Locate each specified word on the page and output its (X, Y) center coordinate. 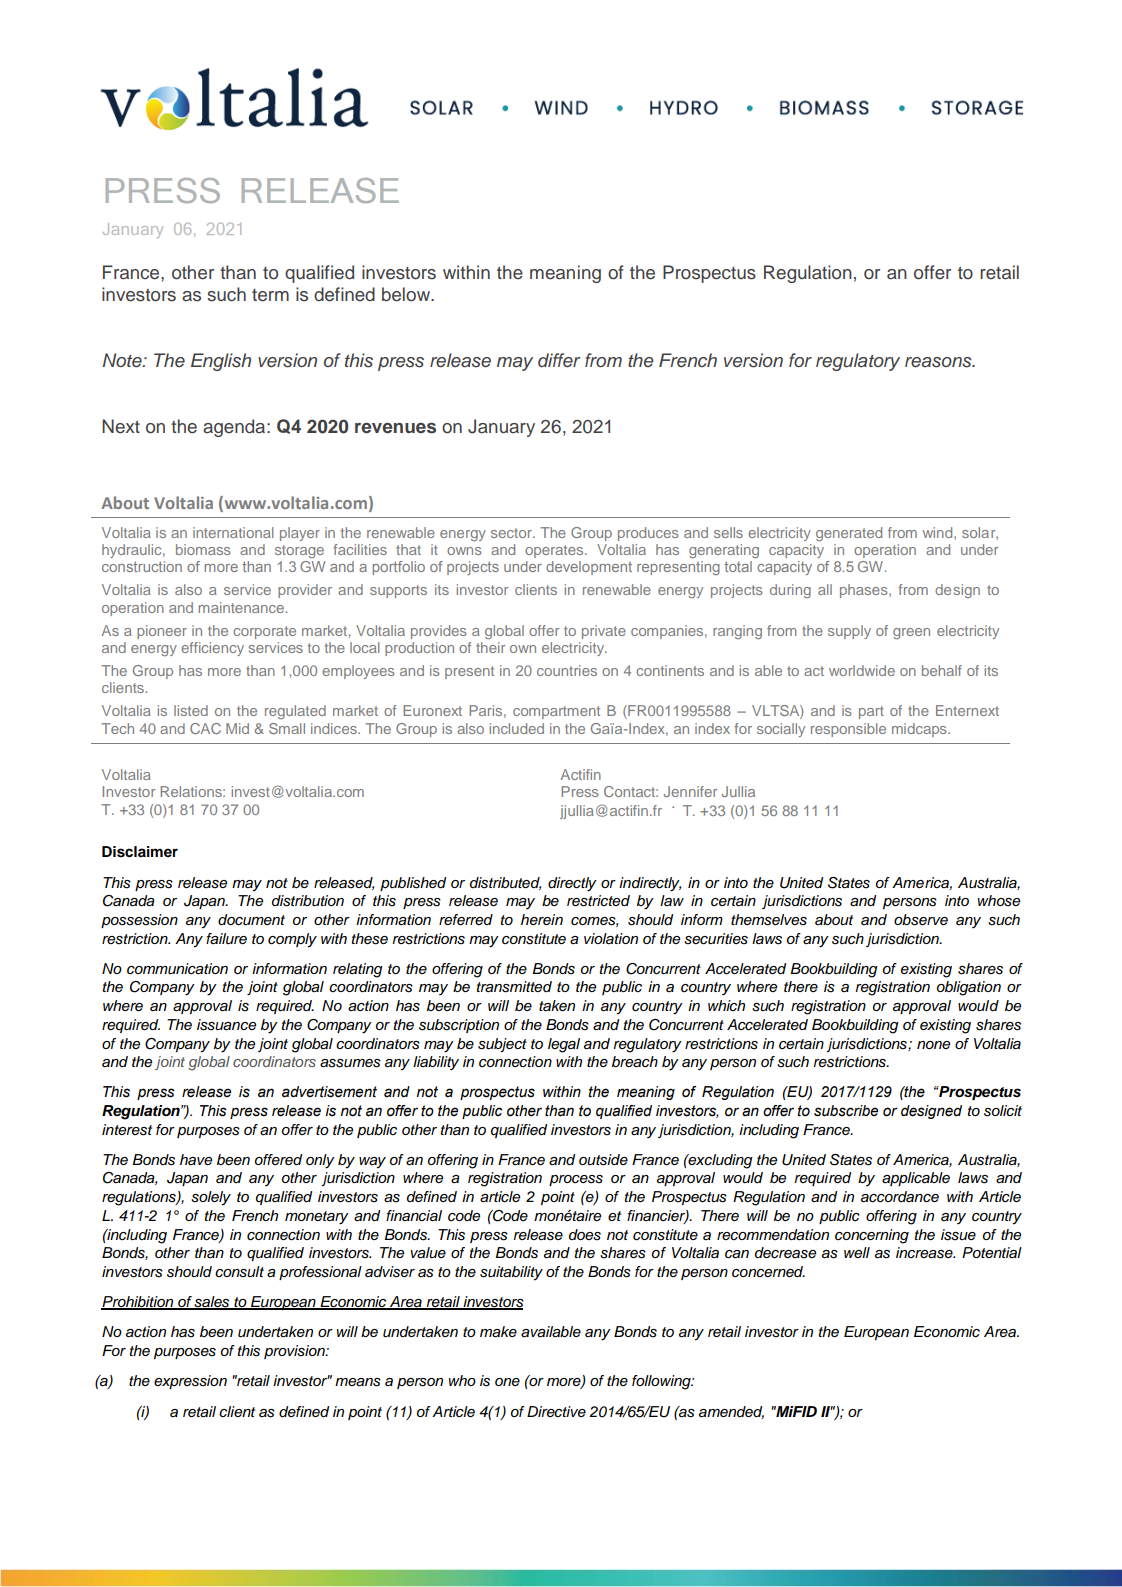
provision (295, 1352)
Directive (556, 1411)
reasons (939, 362)
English (221, 362)
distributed (505, 883)
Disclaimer (140, 852)
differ (559, 360)
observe (921, 920)
